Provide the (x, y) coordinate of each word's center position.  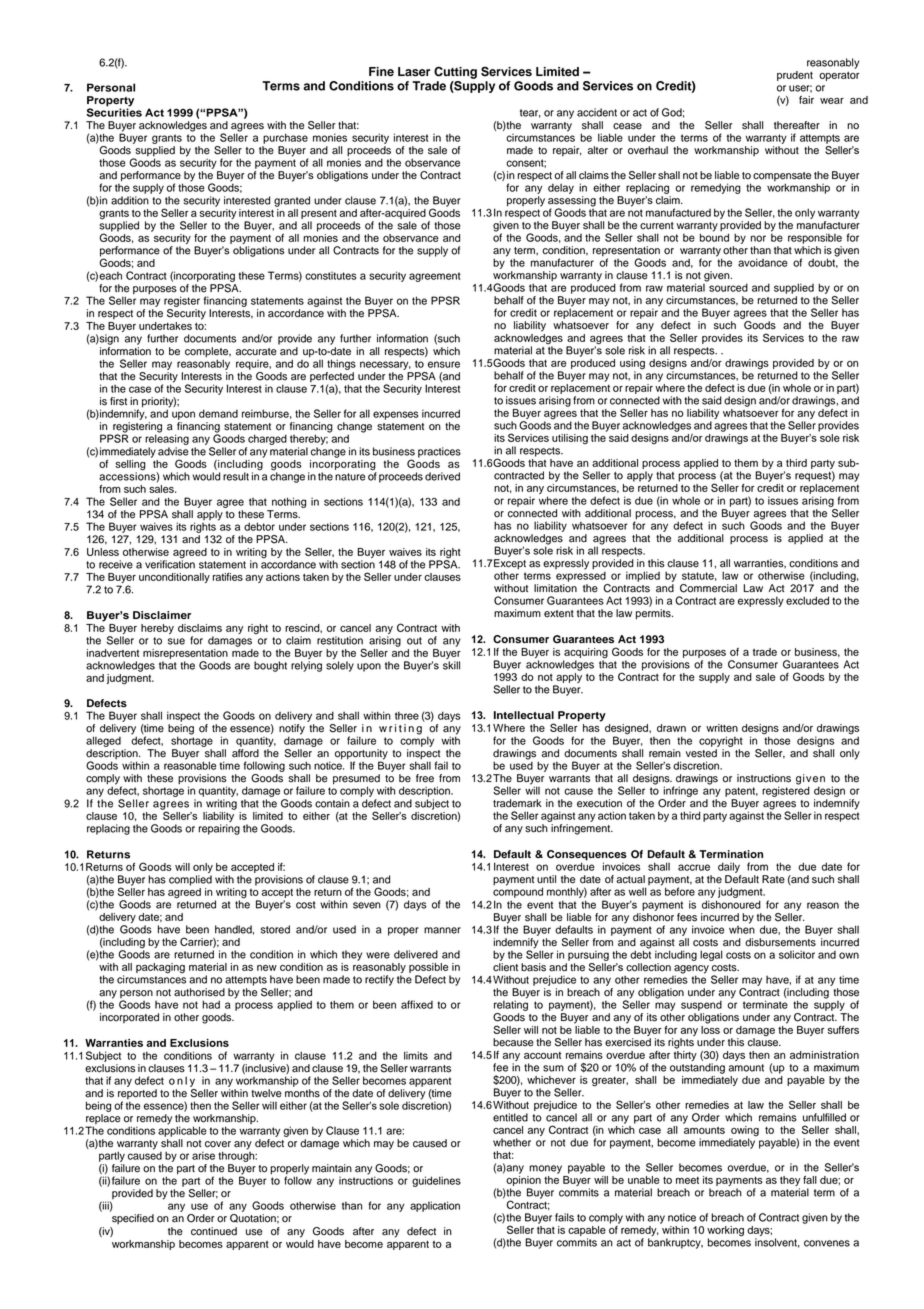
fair (806, 100)
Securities (114, 111)
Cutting (455, 72)
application (435, 1206)
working (725, 1232)
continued (214, 1231)
